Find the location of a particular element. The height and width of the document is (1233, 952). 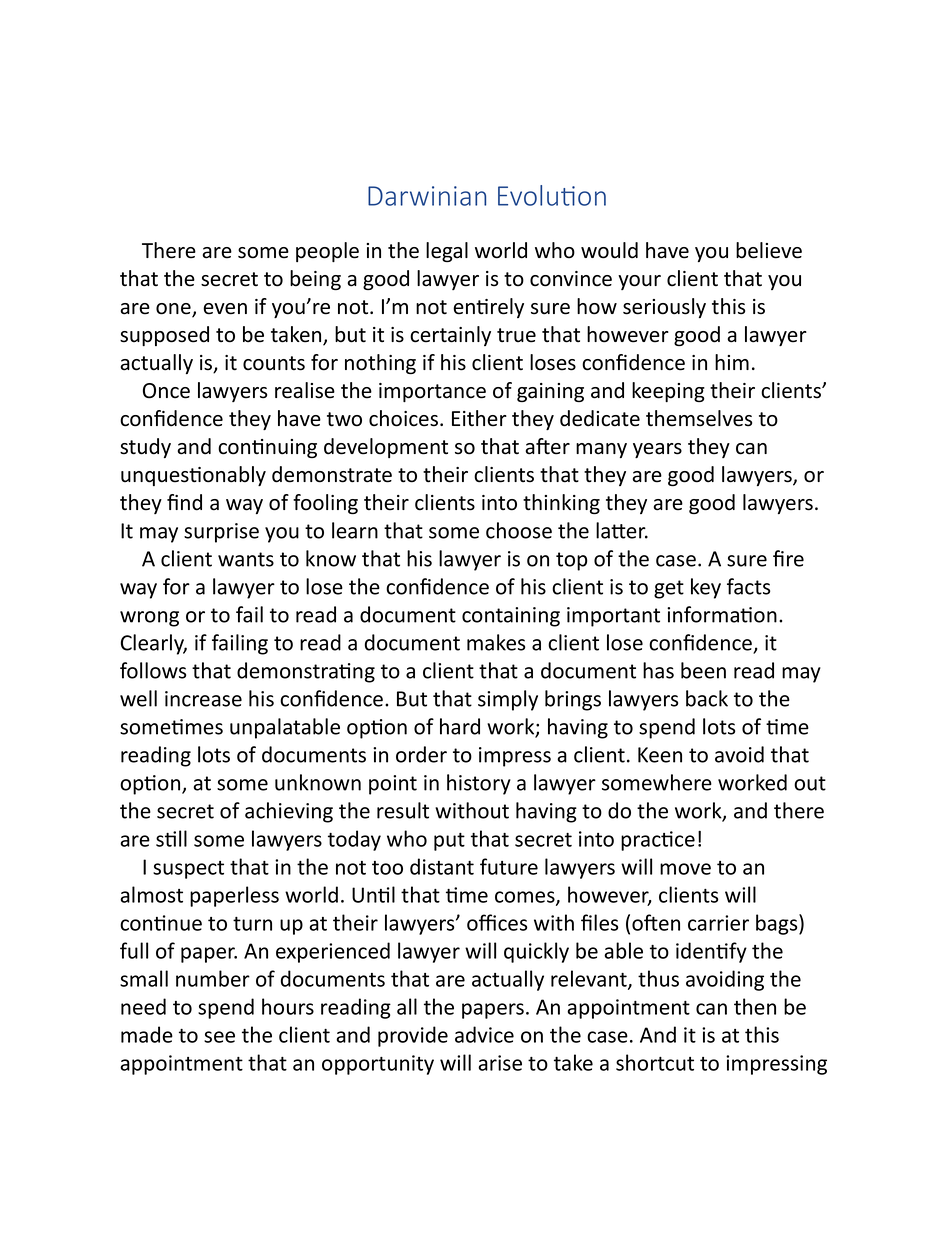

Keen is located at coordinates (660, 755).
